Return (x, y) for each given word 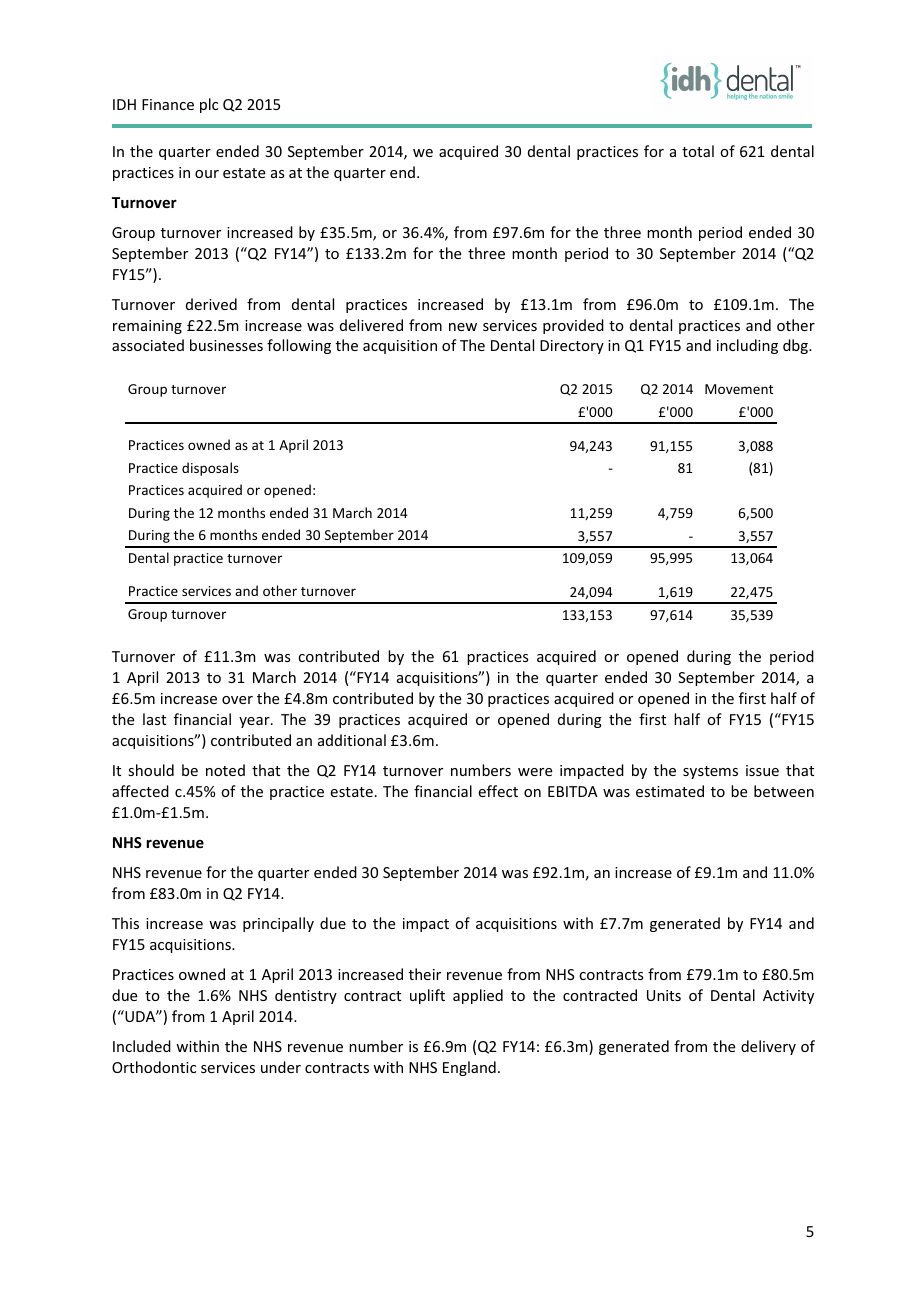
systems (710, 772)
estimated (670, 791)
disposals (210, 469)
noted (225, 770)
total (698, 151)
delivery (768, 1047)
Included (142, 1046)
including (747, 346)
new (463, 327)
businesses (226, 345)
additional (352, 740)
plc (209, 105)
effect (498, 791)
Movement (739, 389)
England (469, 1068)
